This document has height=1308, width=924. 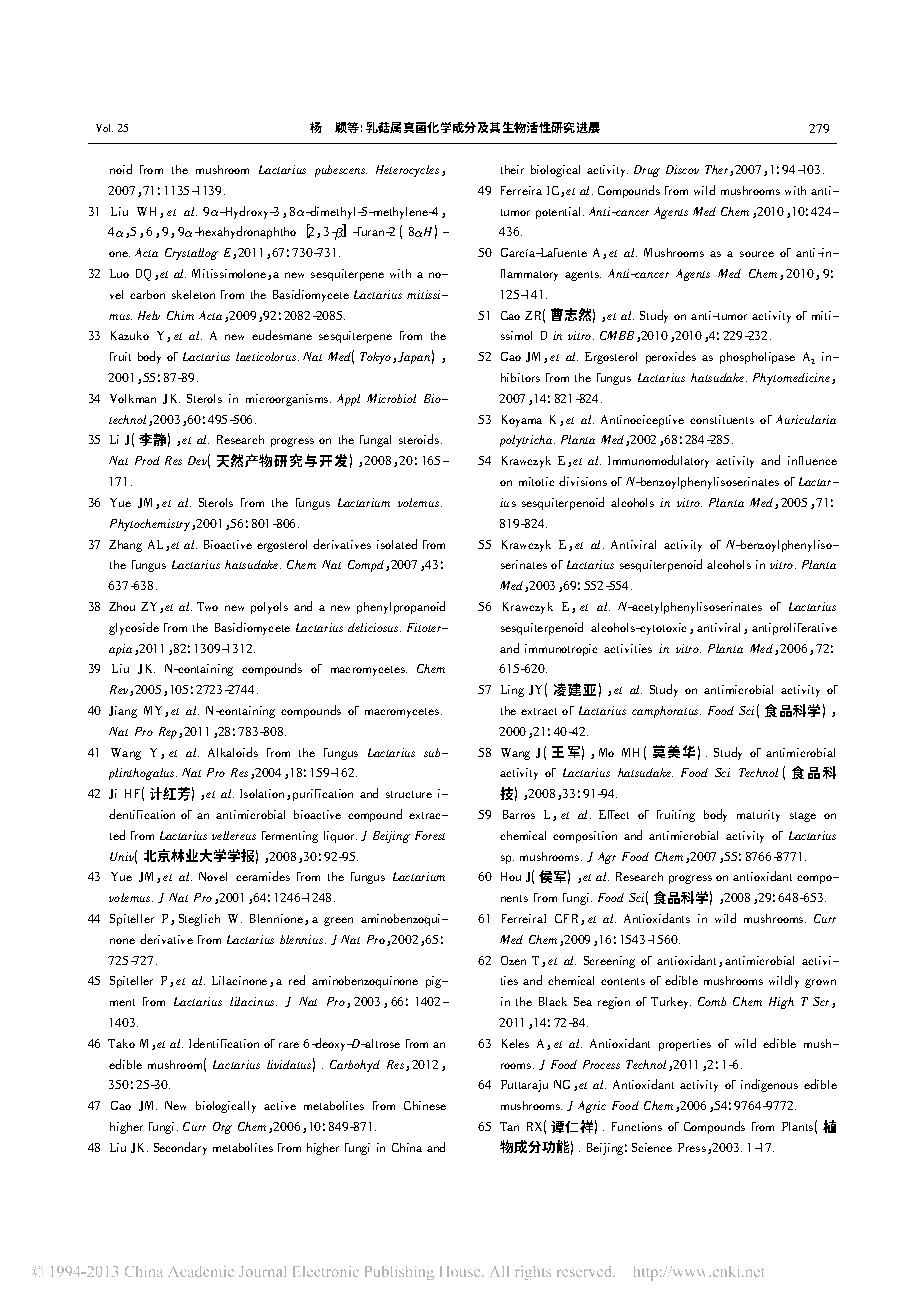 What do you see at coordinates (512, 691) in the document?
I see `Ling` at bounding box center [512, 691].
